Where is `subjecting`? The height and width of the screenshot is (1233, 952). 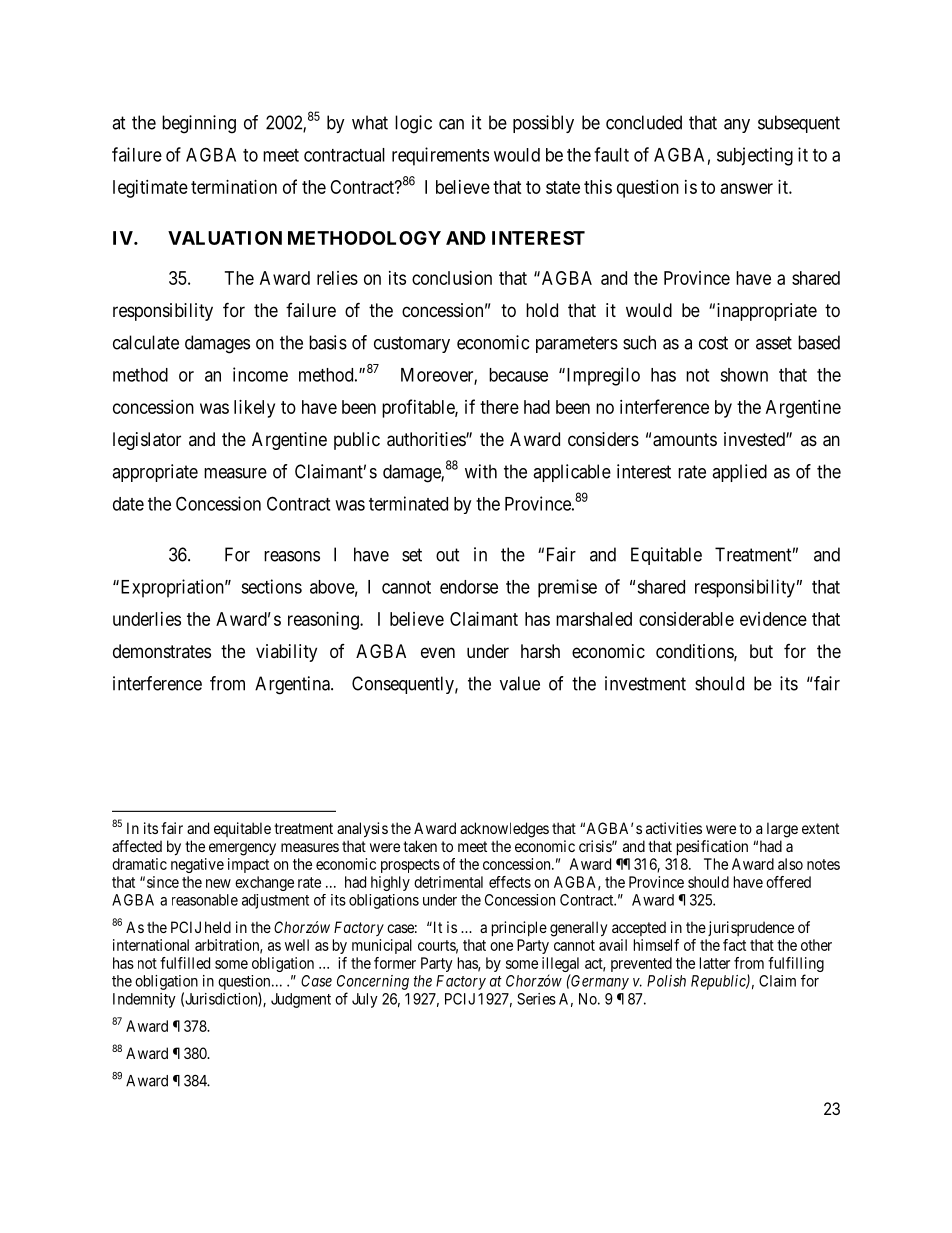
subjecting is located at coordinates (755, 156).
